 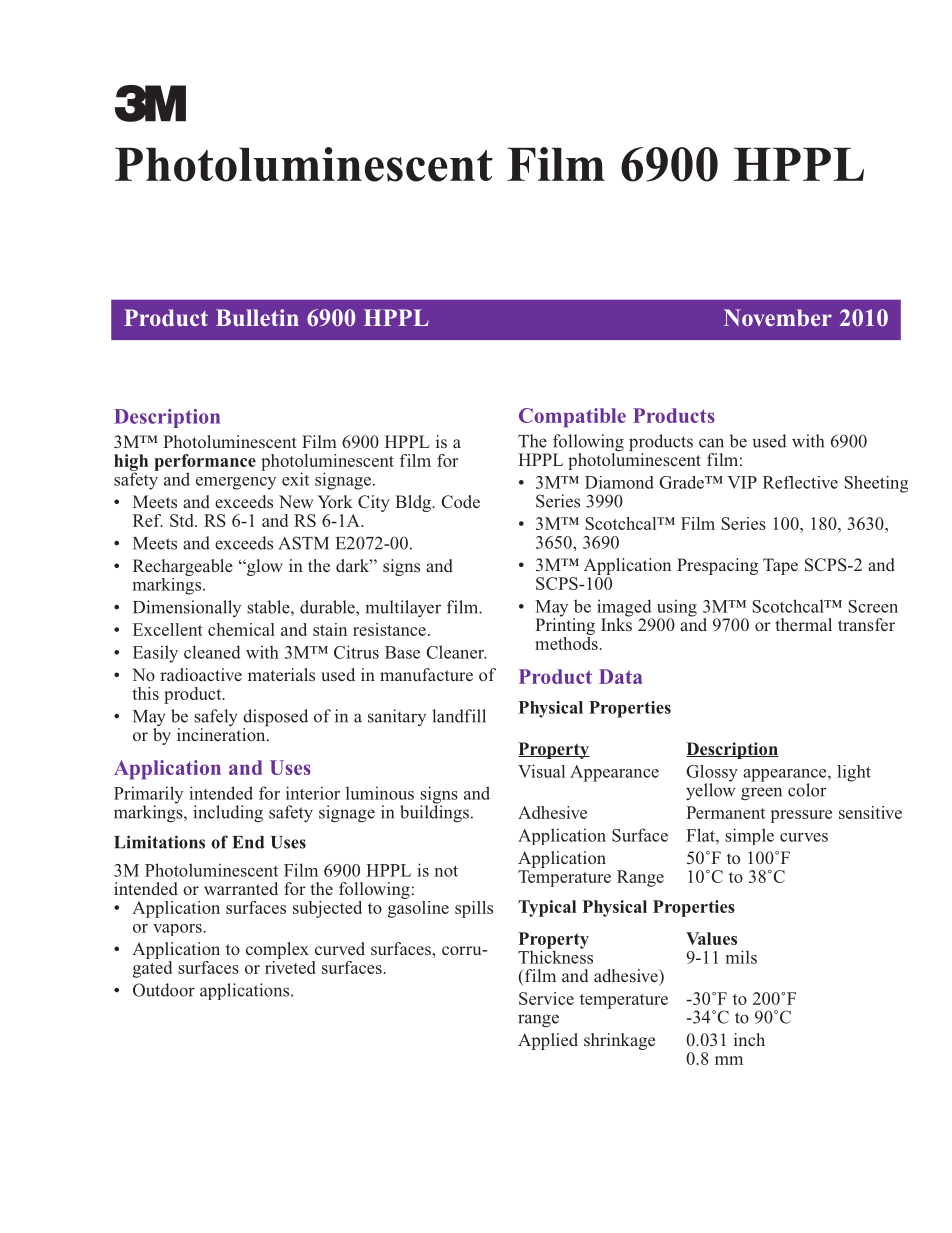 I want to click on curves, so click(x=804, y=837).
